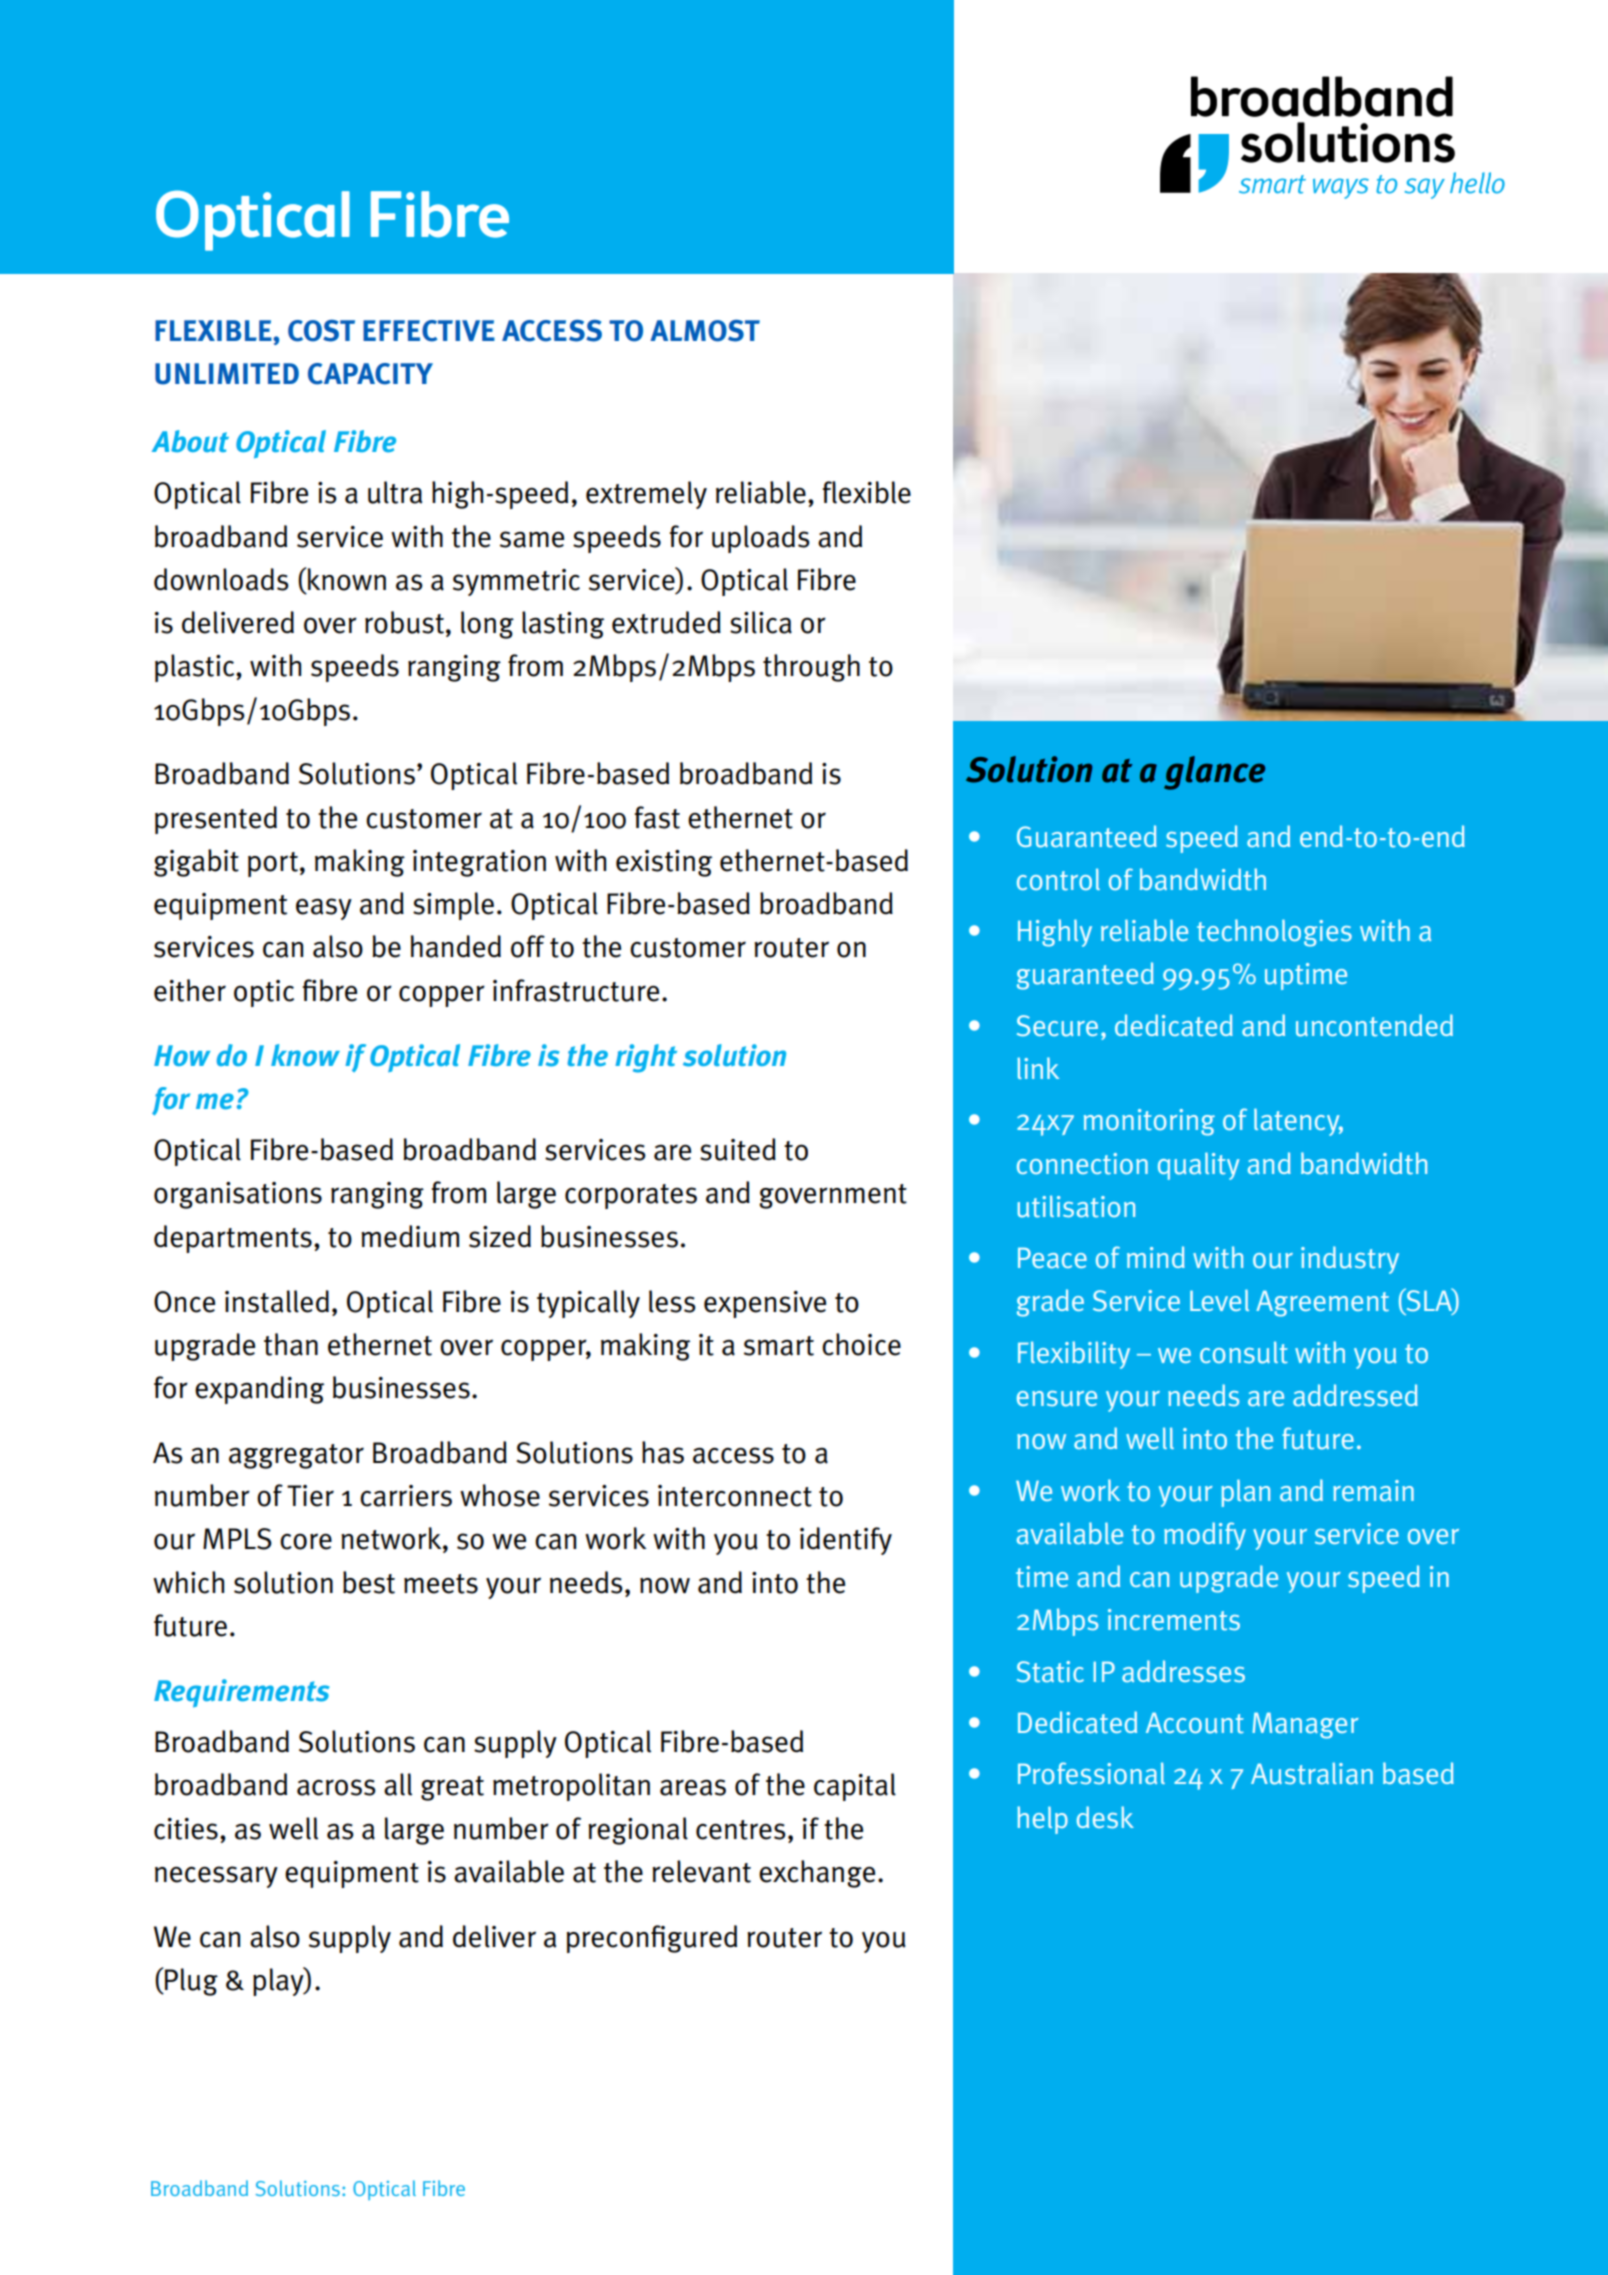 Image resolution: width=1608 pixels, height=2275 pixels. I want to click on organisations, so click(238, 1195).
